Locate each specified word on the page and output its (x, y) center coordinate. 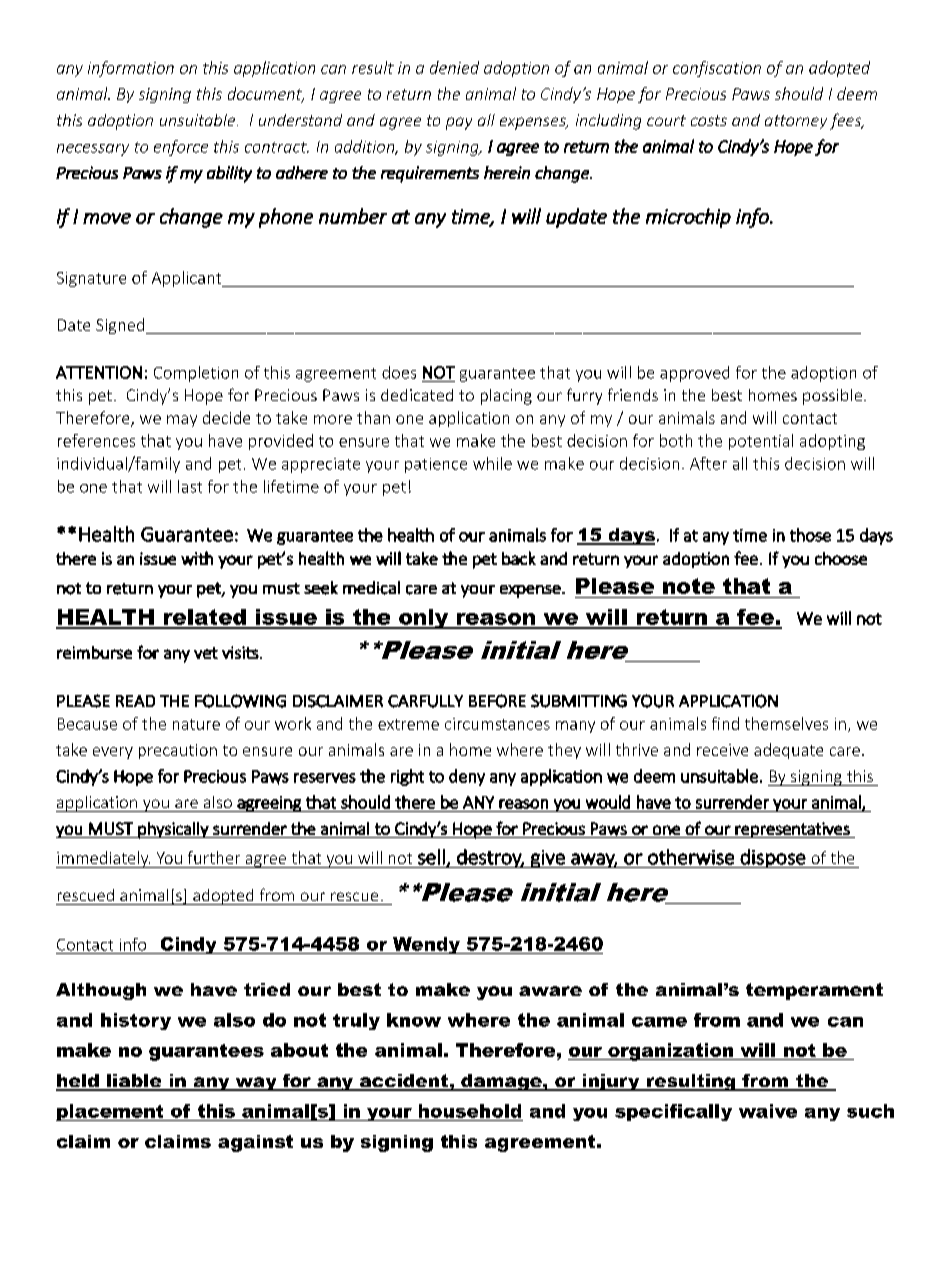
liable (134, 1082)
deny (467, 777)
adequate (788, 751)
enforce (181, 148)
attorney (796, 122)
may (182, 421)
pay (459, 123)
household (470, 1111)
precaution (178, 751)
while (492, 463)
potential (761, 442)
